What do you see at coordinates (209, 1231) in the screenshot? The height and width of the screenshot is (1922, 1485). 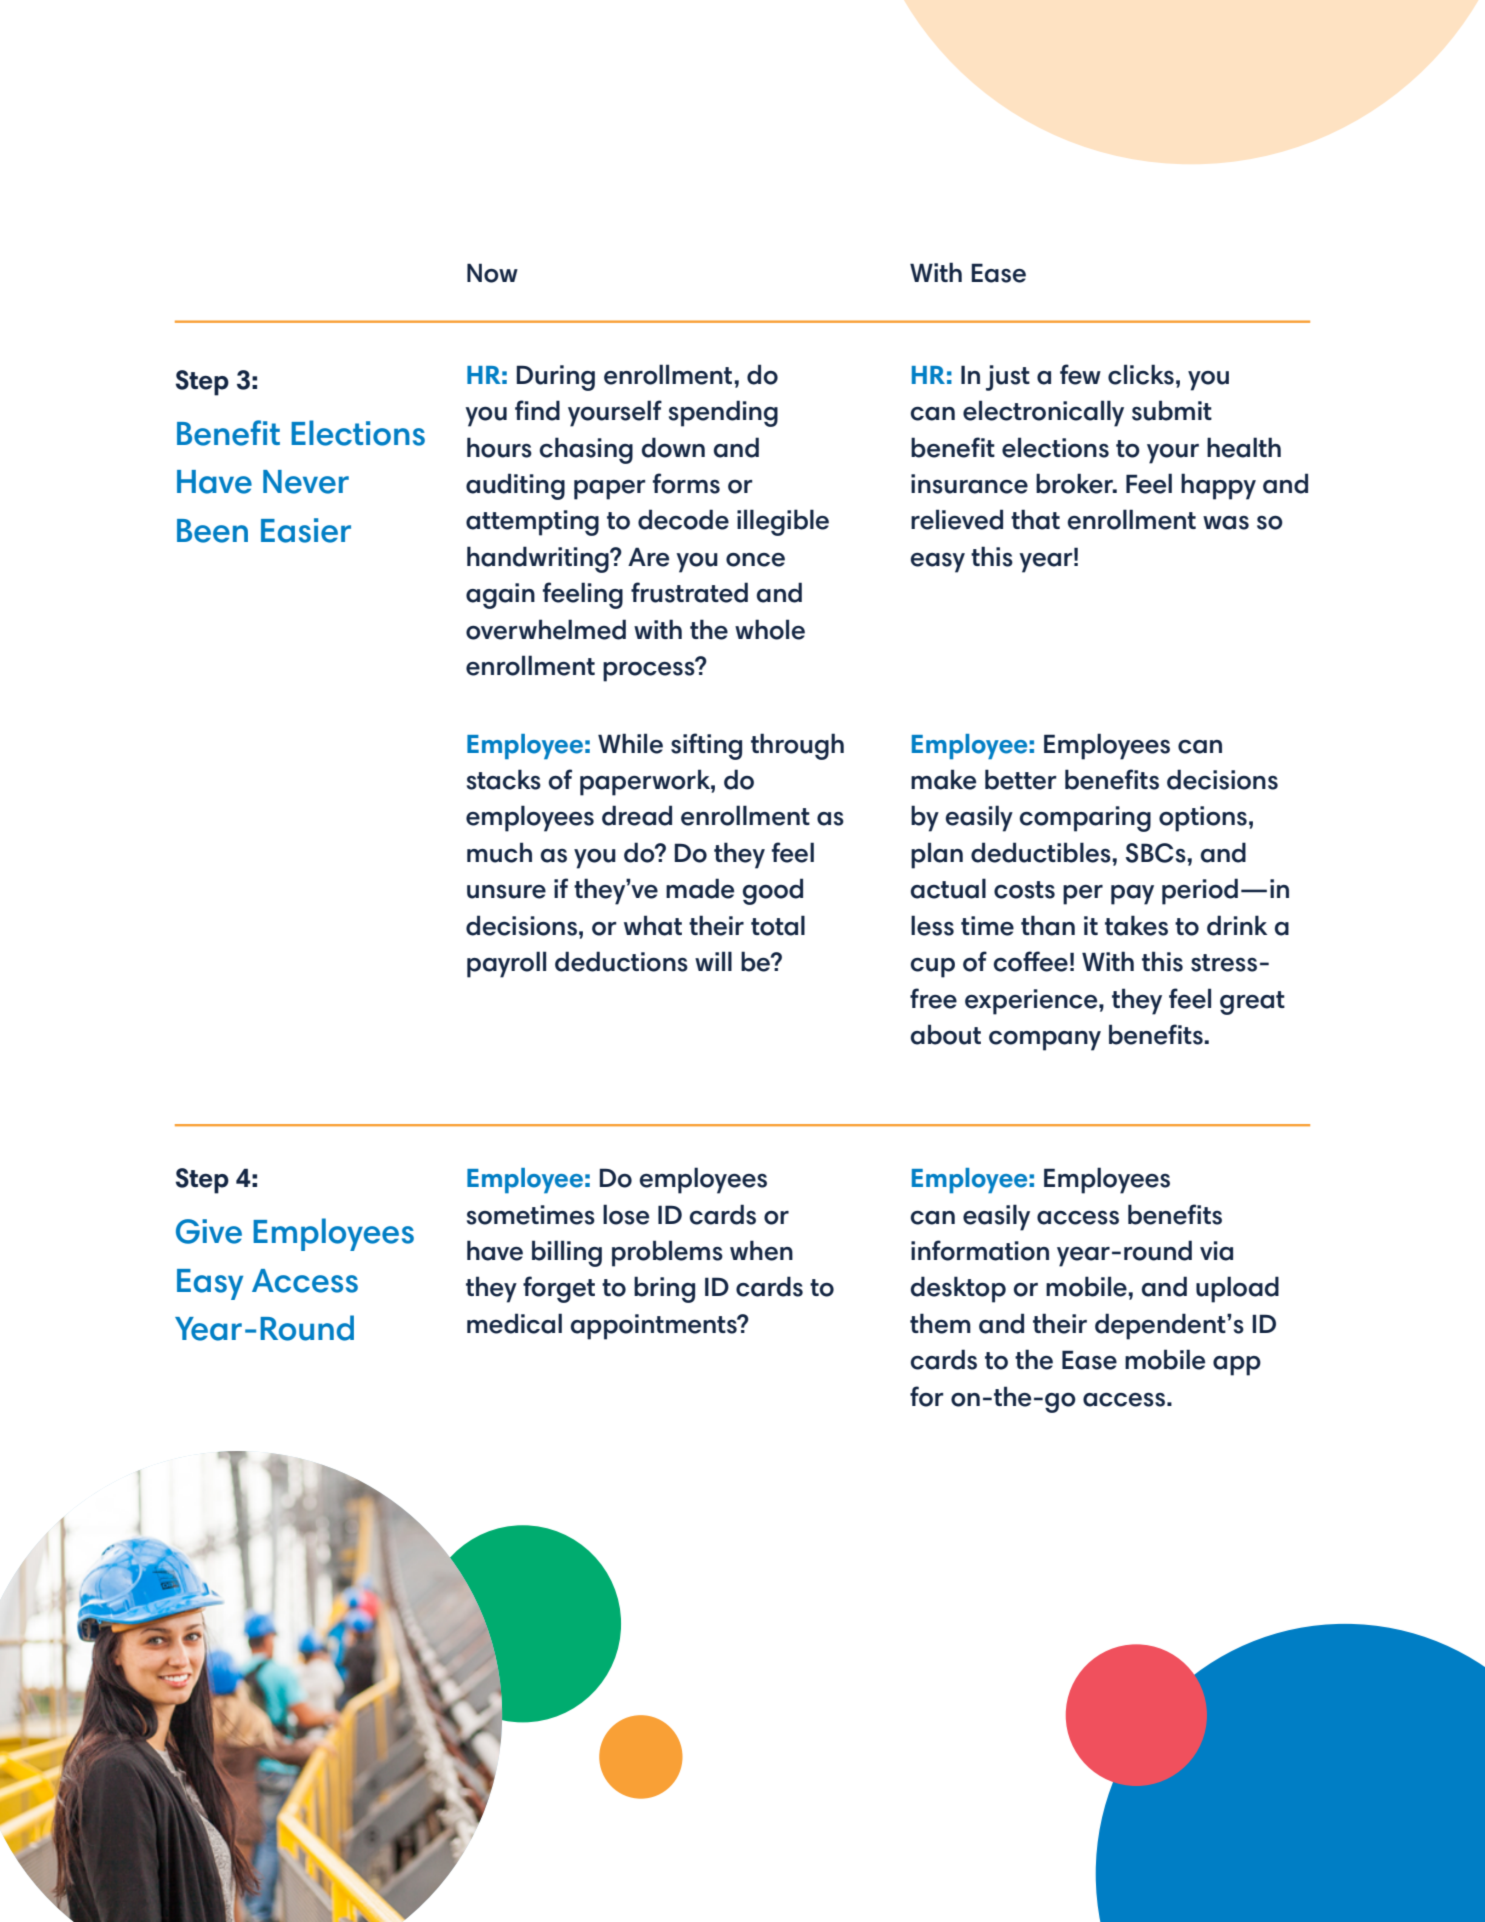 I see `Give` at bounding box center [209, 1231].
